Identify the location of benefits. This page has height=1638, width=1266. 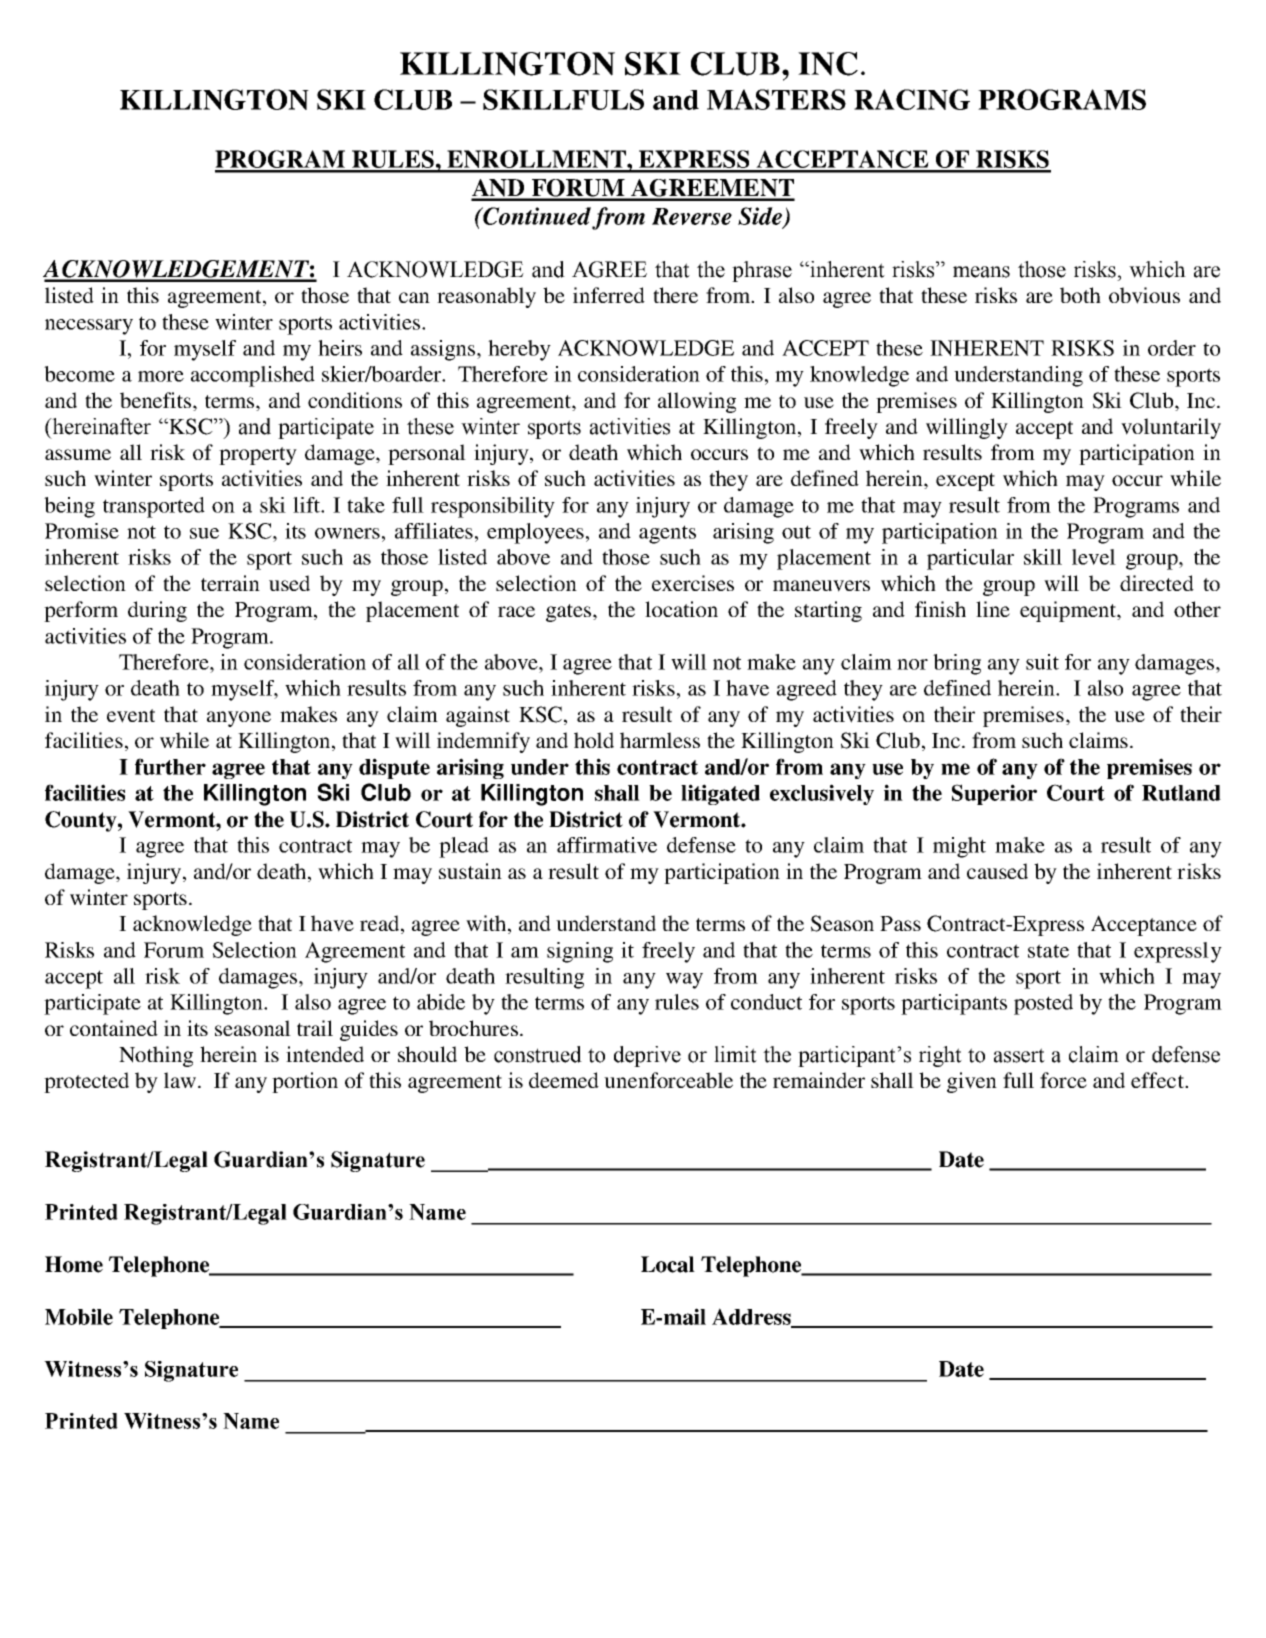
(155, 400).
